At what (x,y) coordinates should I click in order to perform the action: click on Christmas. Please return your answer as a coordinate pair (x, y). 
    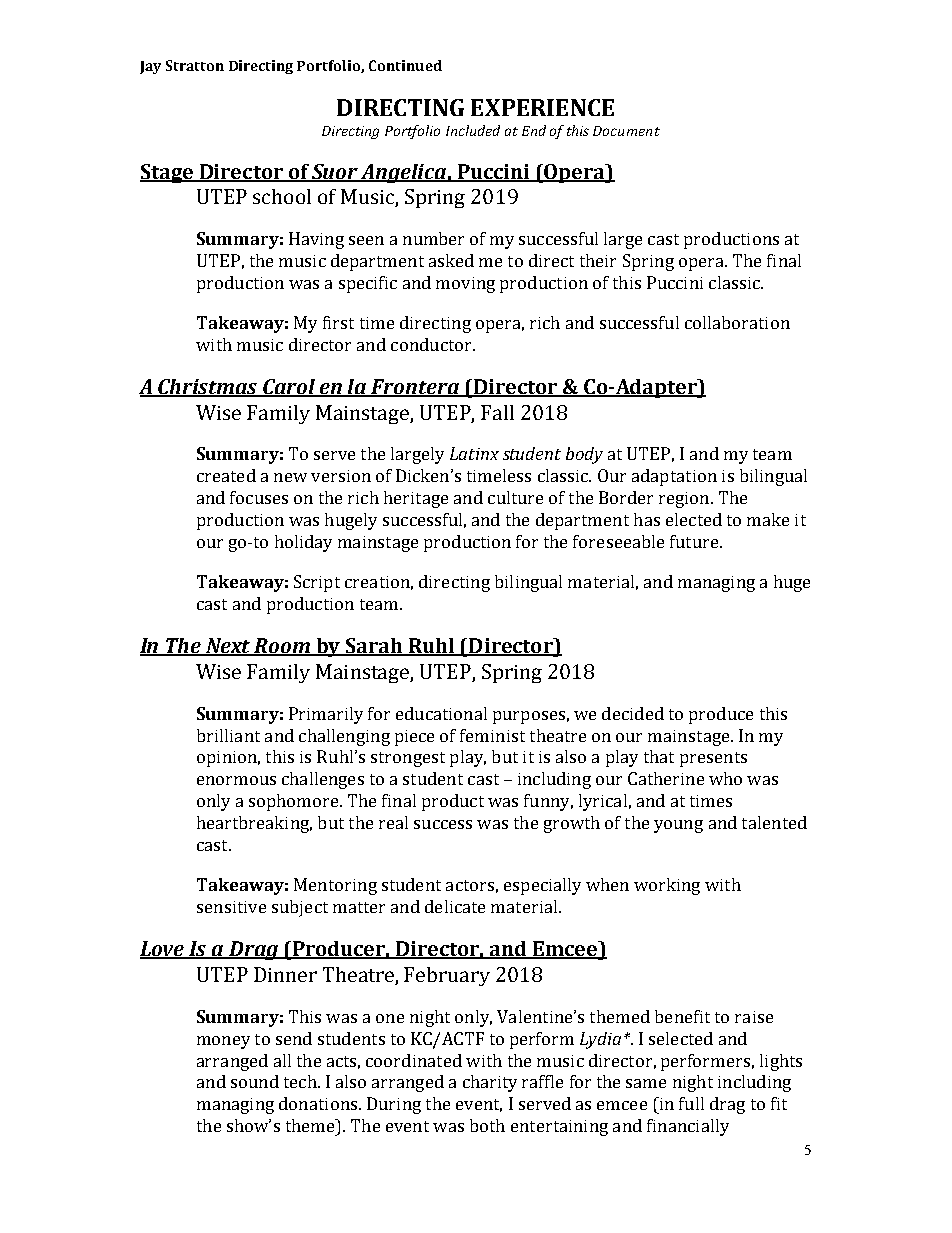
    Looking at the image, I should click on (208, 388).
